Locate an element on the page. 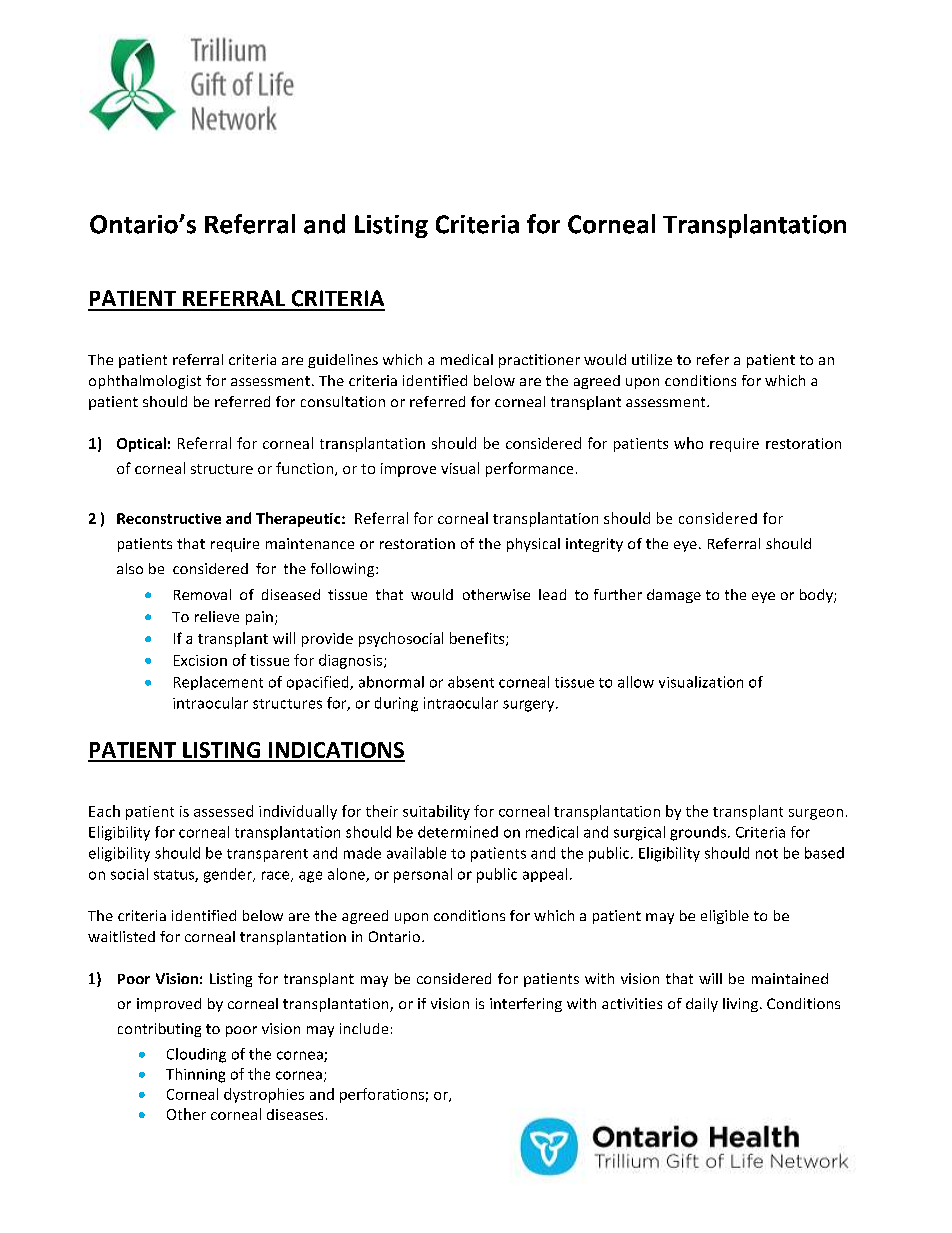 The height and width of the image is (1233, 952). eligible is located at coordinates (725, 917).
